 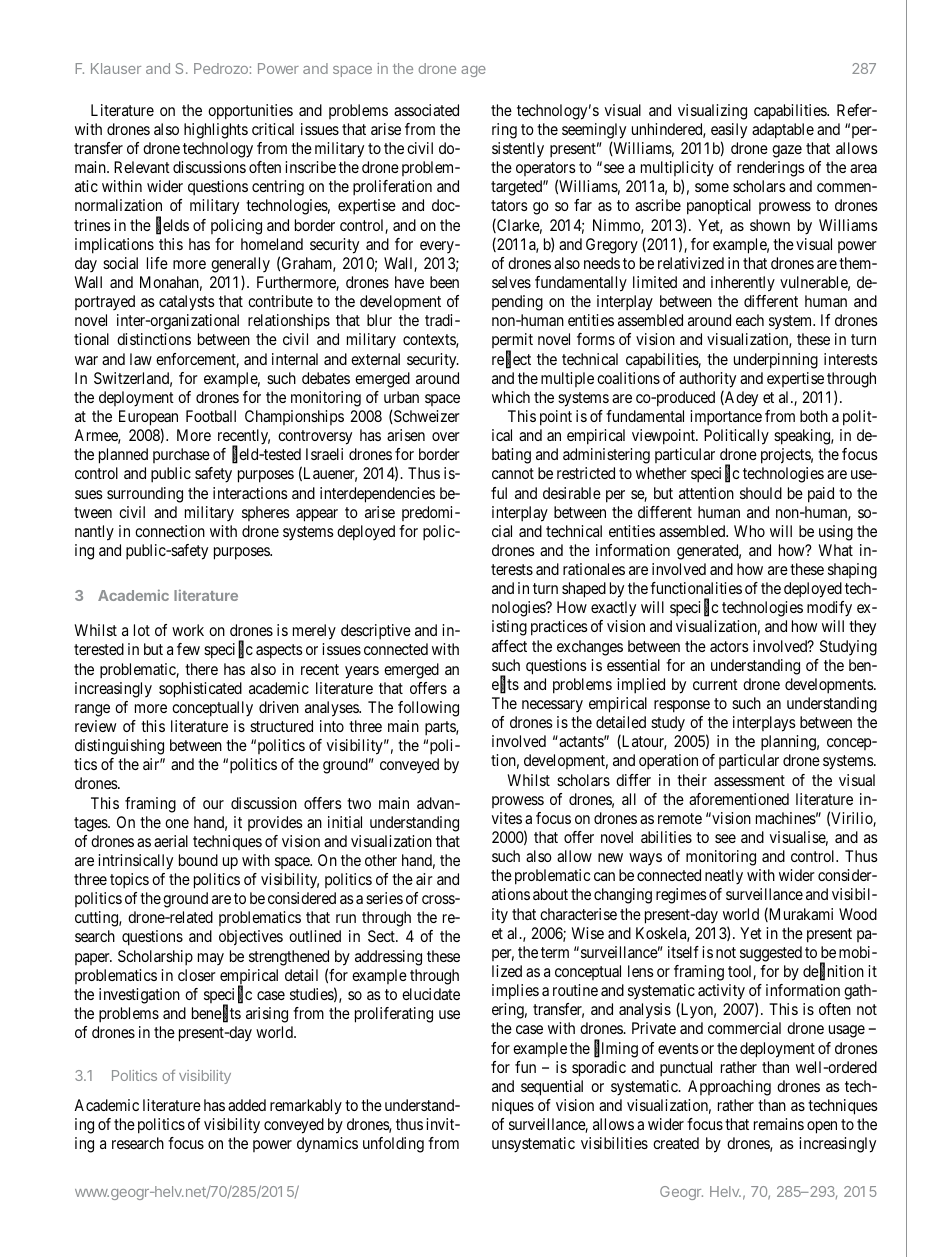 I want to click on adaptable, so click(x=783, y=131).
